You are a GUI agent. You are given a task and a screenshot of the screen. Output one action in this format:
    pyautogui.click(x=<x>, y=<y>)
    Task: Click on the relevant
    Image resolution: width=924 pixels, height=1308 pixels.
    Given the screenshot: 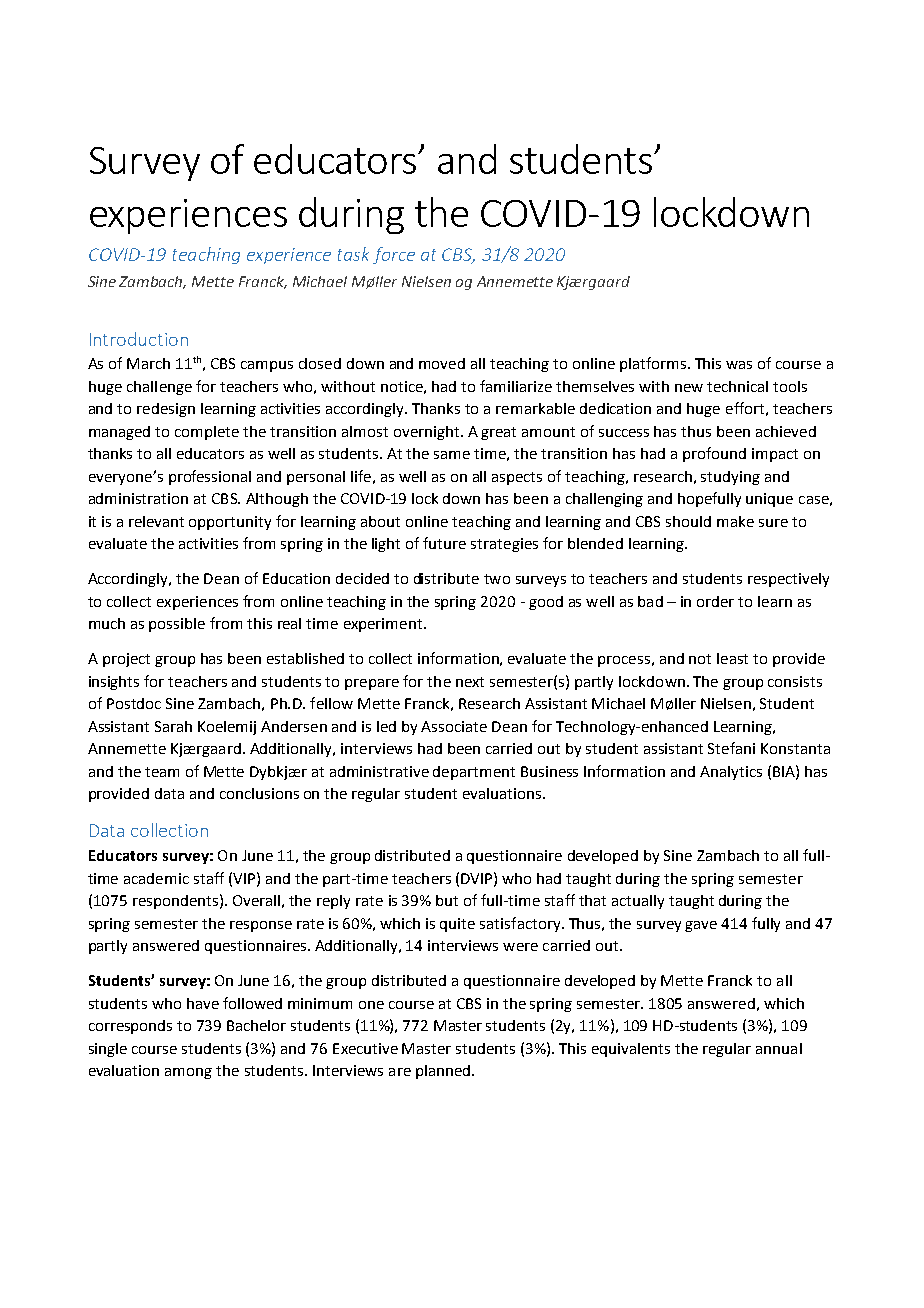 What is the action you would take?
    pyautogui.click(x=156, y=521)
